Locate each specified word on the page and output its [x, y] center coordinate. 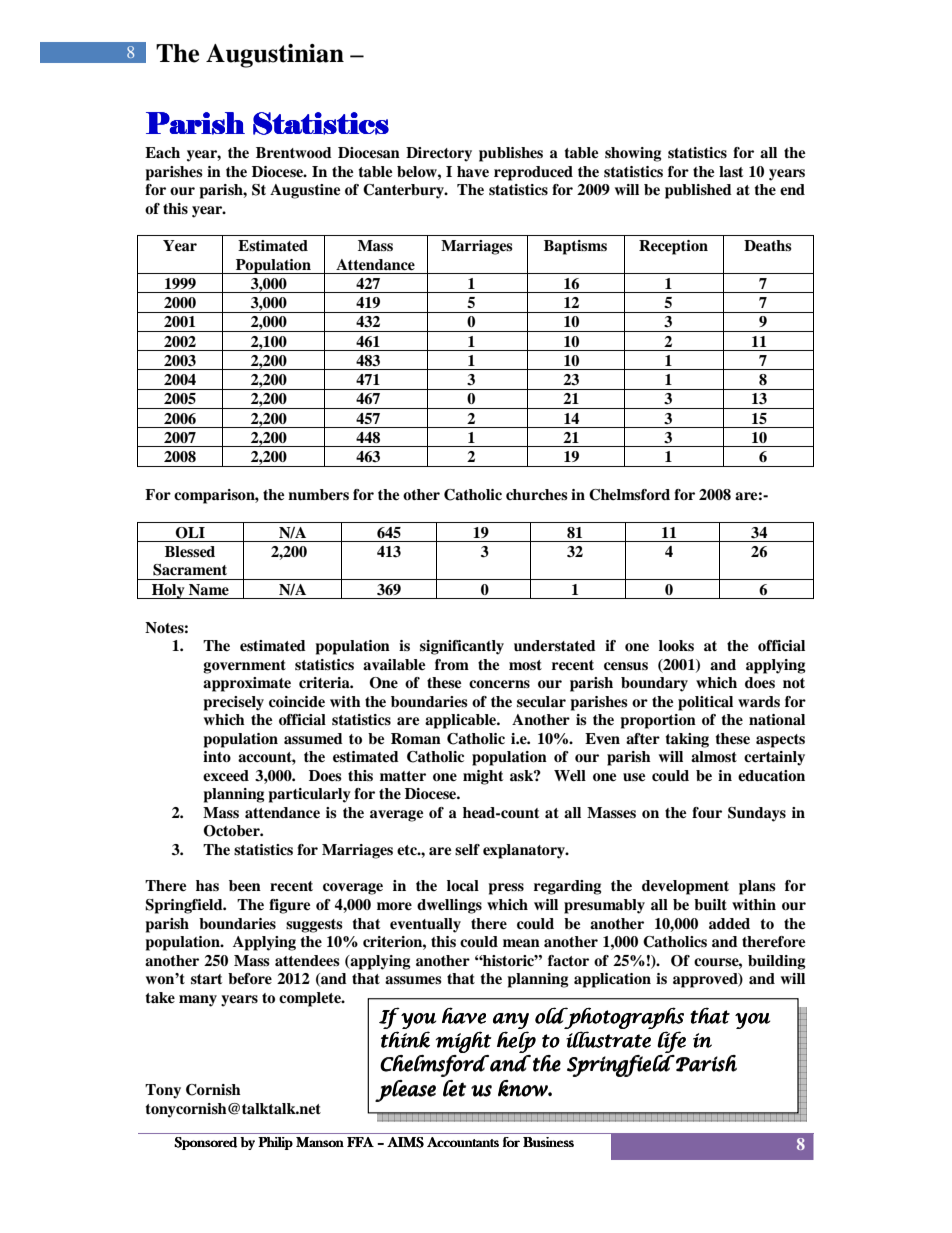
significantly [462, 647]
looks [676, 645]
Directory [439, 154]
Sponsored [205, 1143]
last [731, 171]
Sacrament [190, 570]
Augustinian [275, 56]
